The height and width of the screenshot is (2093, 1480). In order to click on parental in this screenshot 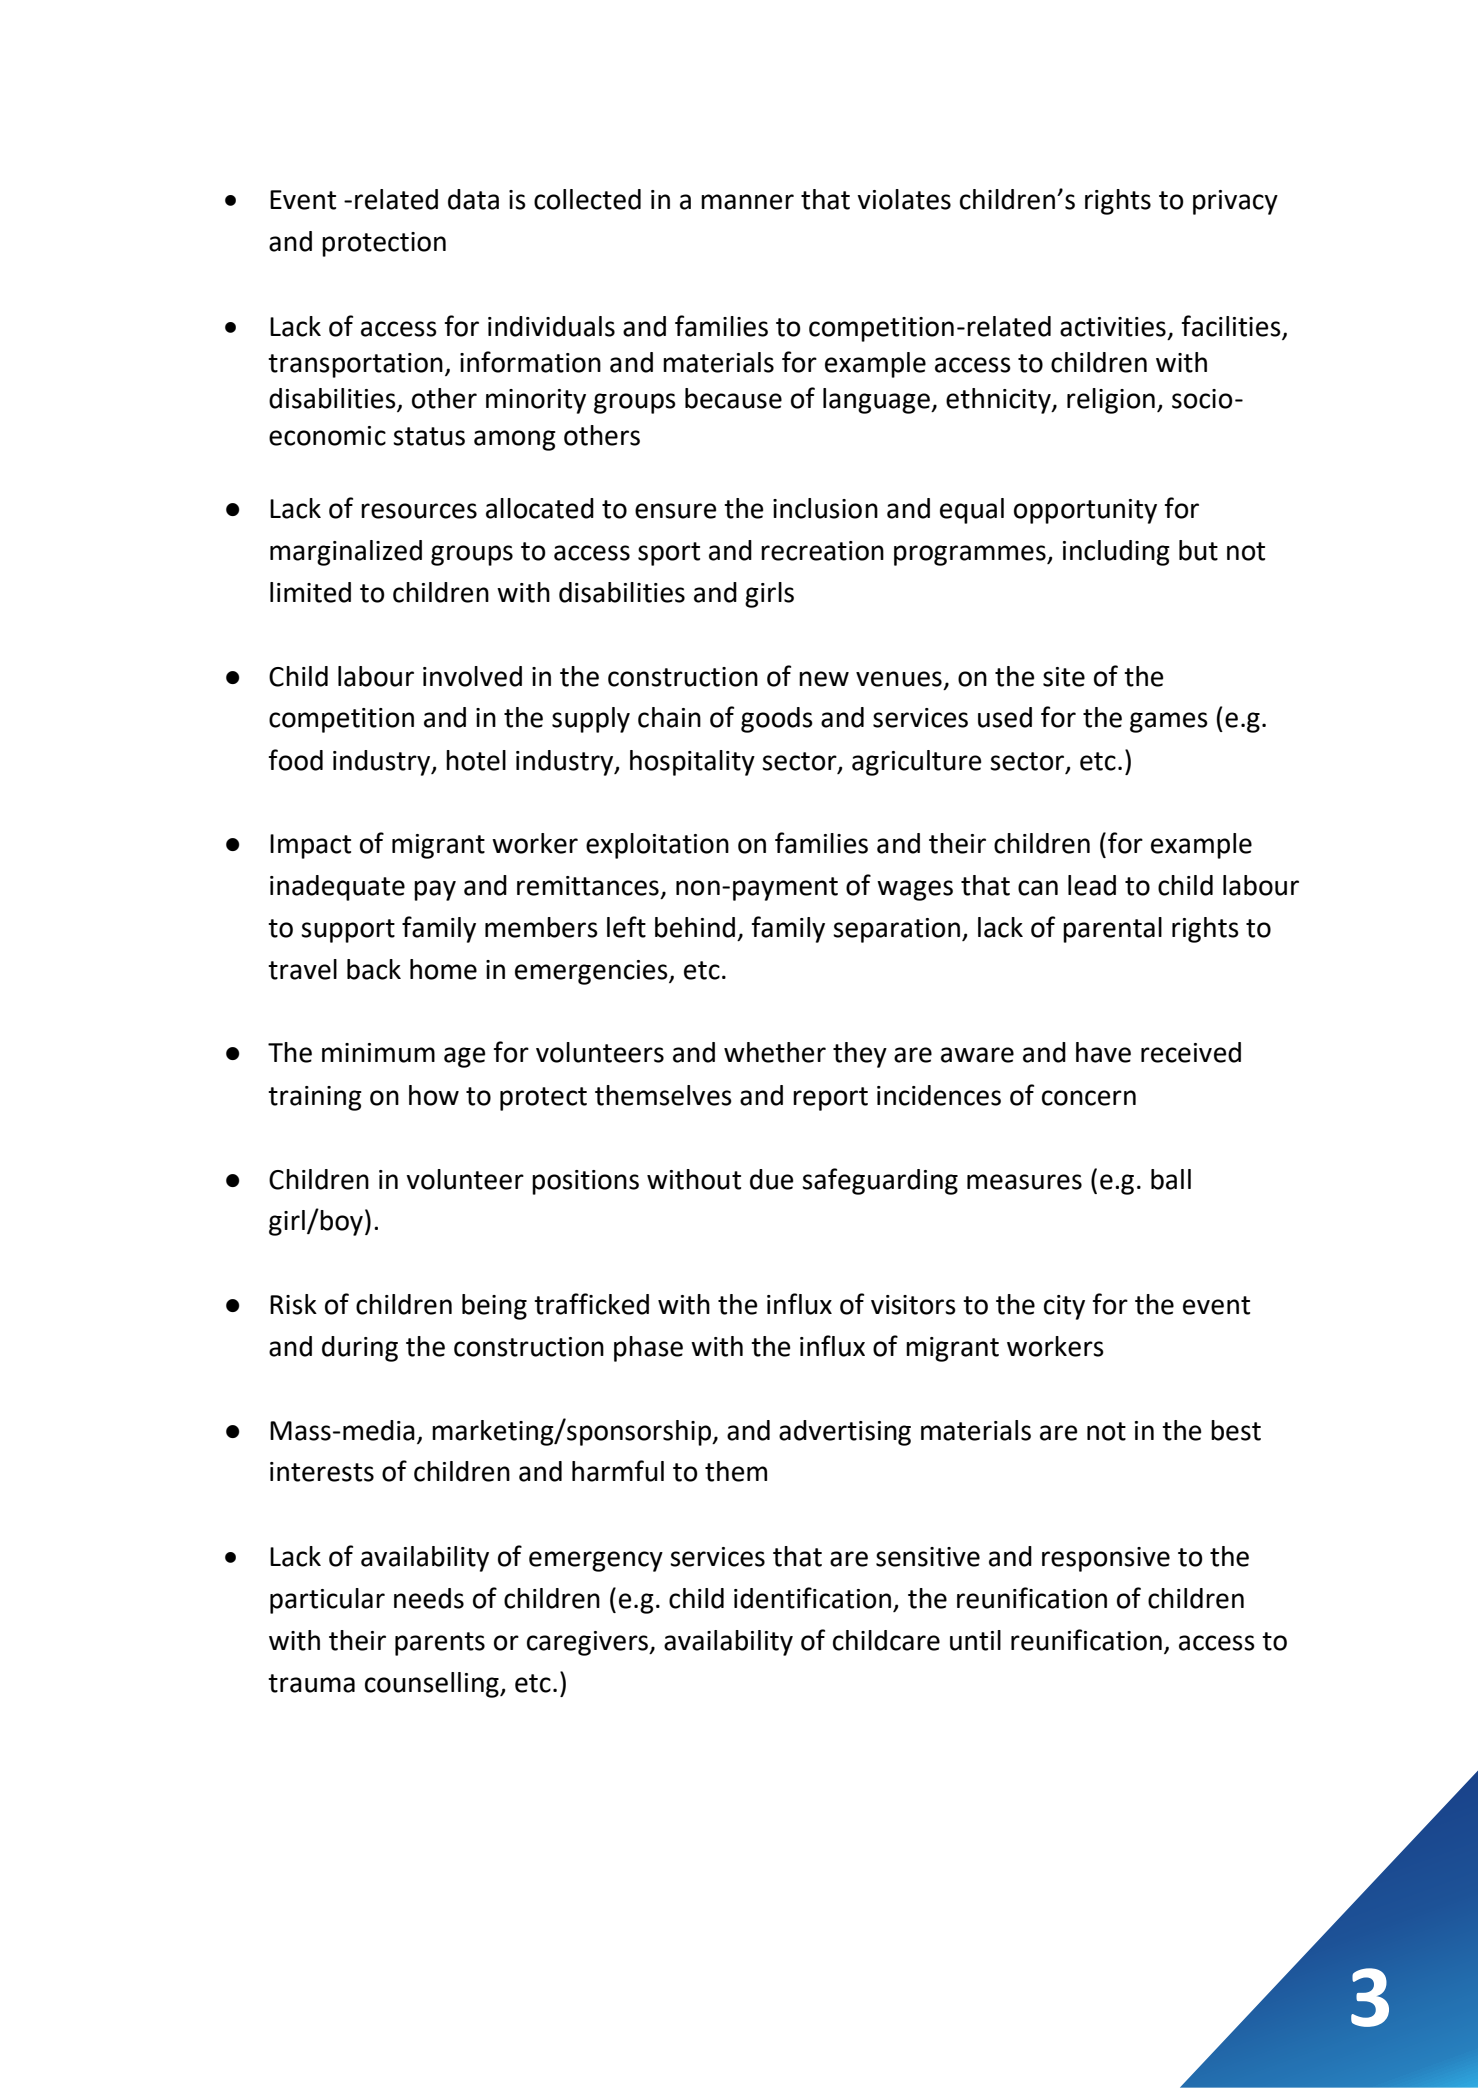, I will do `click(1112, 930)`.
